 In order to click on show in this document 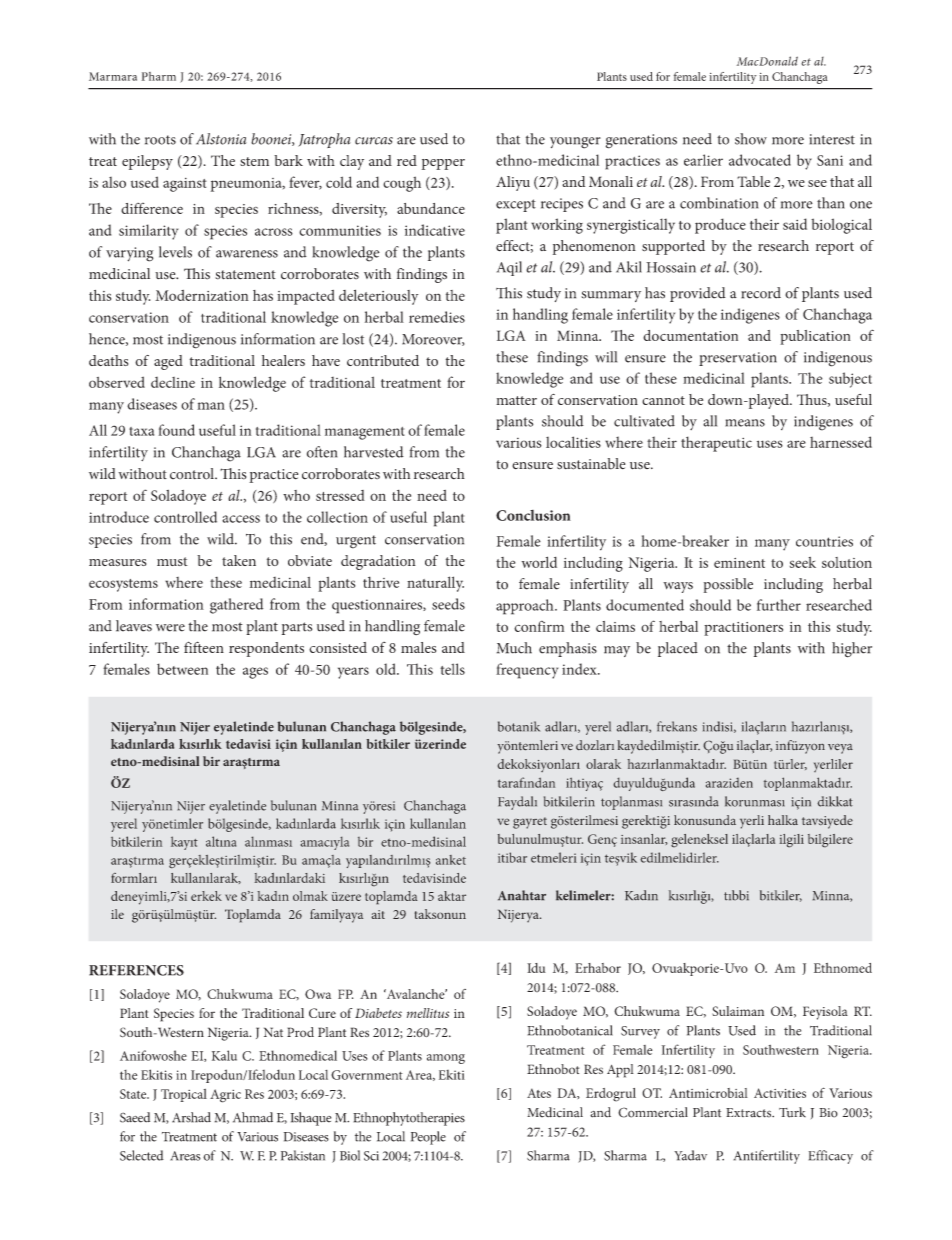, I will do `click(751, 139)`.
